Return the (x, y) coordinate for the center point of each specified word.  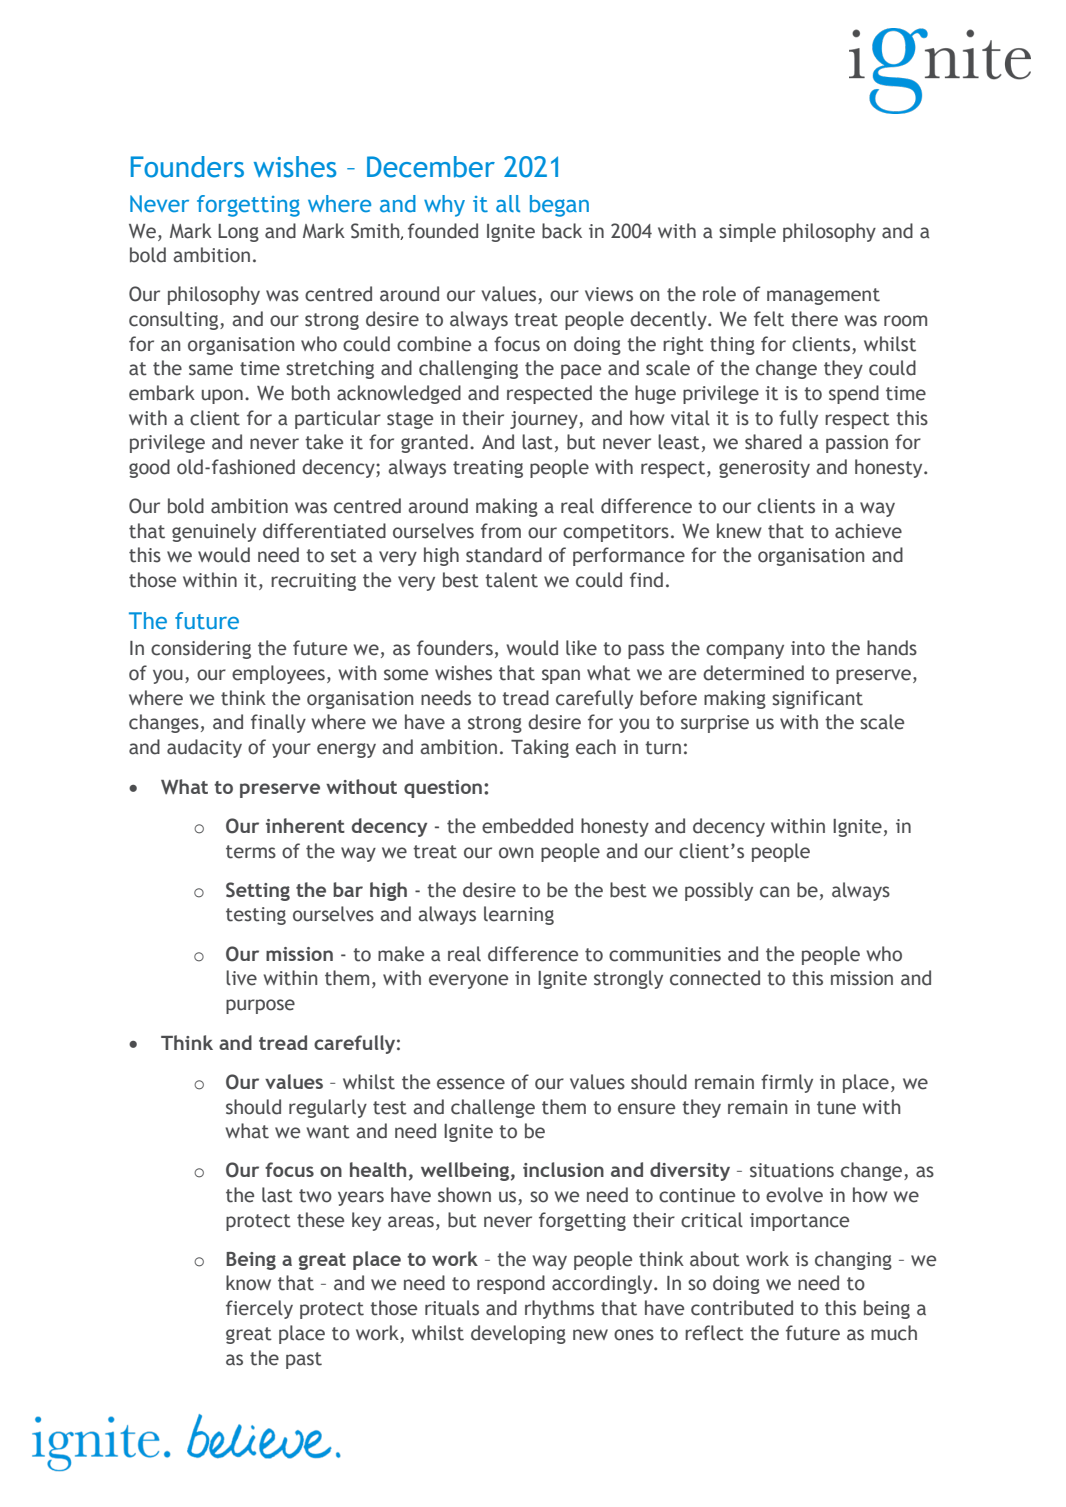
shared (773, 442)
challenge (493, 1108)
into (808, 648)
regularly (328, 1108)
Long (238, 233)
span (561, 676)
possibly (719, 891)
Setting (258, 891)
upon (222, 396)
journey (545, 420)
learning (519, 915)
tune (836, 1108)
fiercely (259, 1309)
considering (201, 649)
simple (747, 232)
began (559, 206)
